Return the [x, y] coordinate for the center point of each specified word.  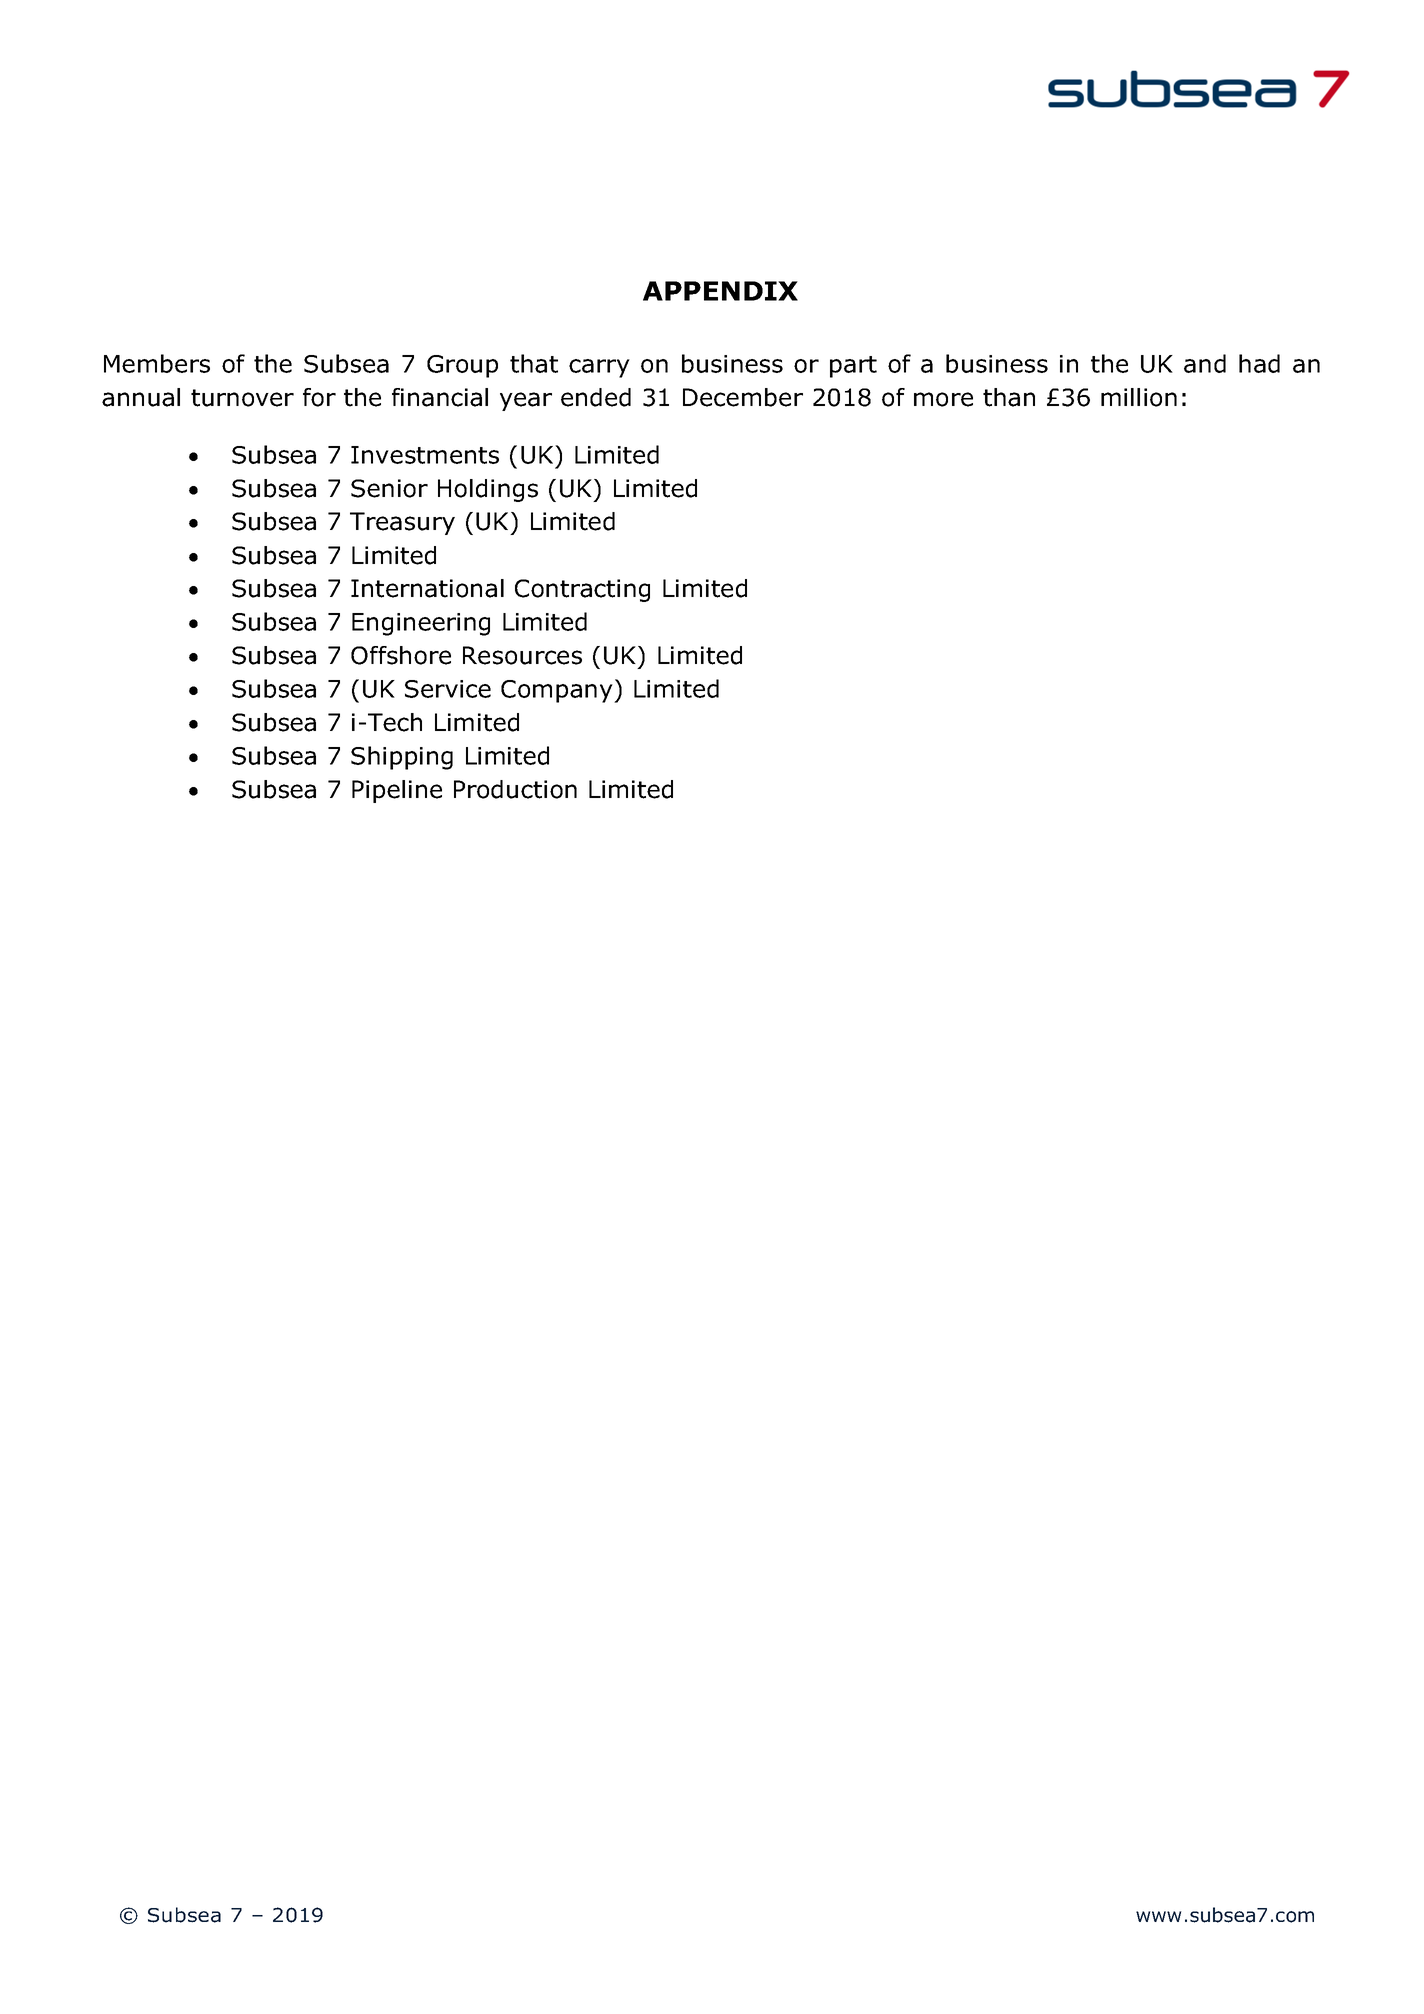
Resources [522, 655]
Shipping [402, 758]
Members [157, 363]
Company [558, 691]
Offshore [401, 655]
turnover [242, 398]
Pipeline [397, 791]
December [743, 397]
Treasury [402, 523]
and [1205, 363]
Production [515, 789]
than [1009, 397]
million [1139, 397]
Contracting [582, 590]
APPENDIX [720, 291]
